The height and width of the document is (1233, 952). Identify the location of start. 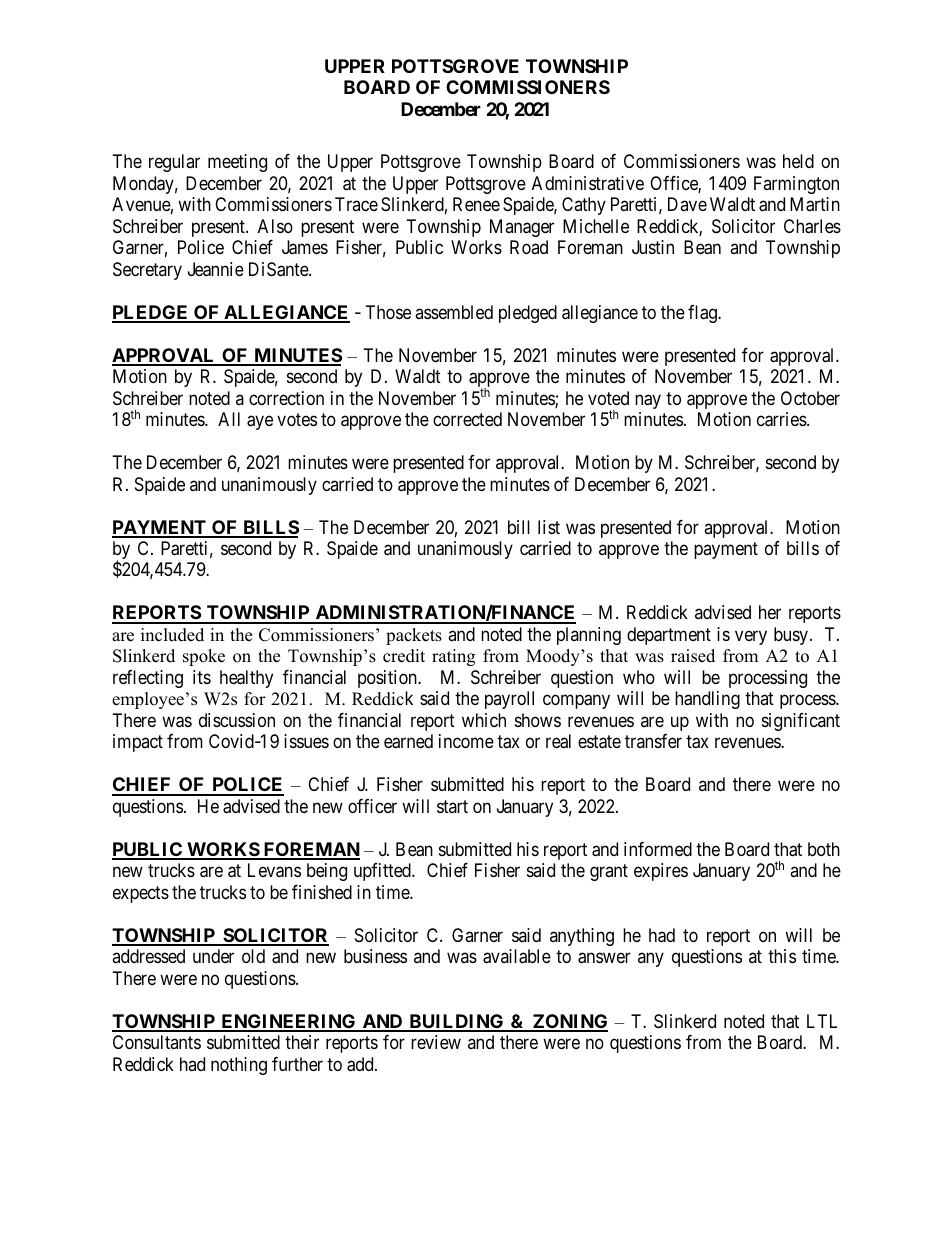
(452, 806).
